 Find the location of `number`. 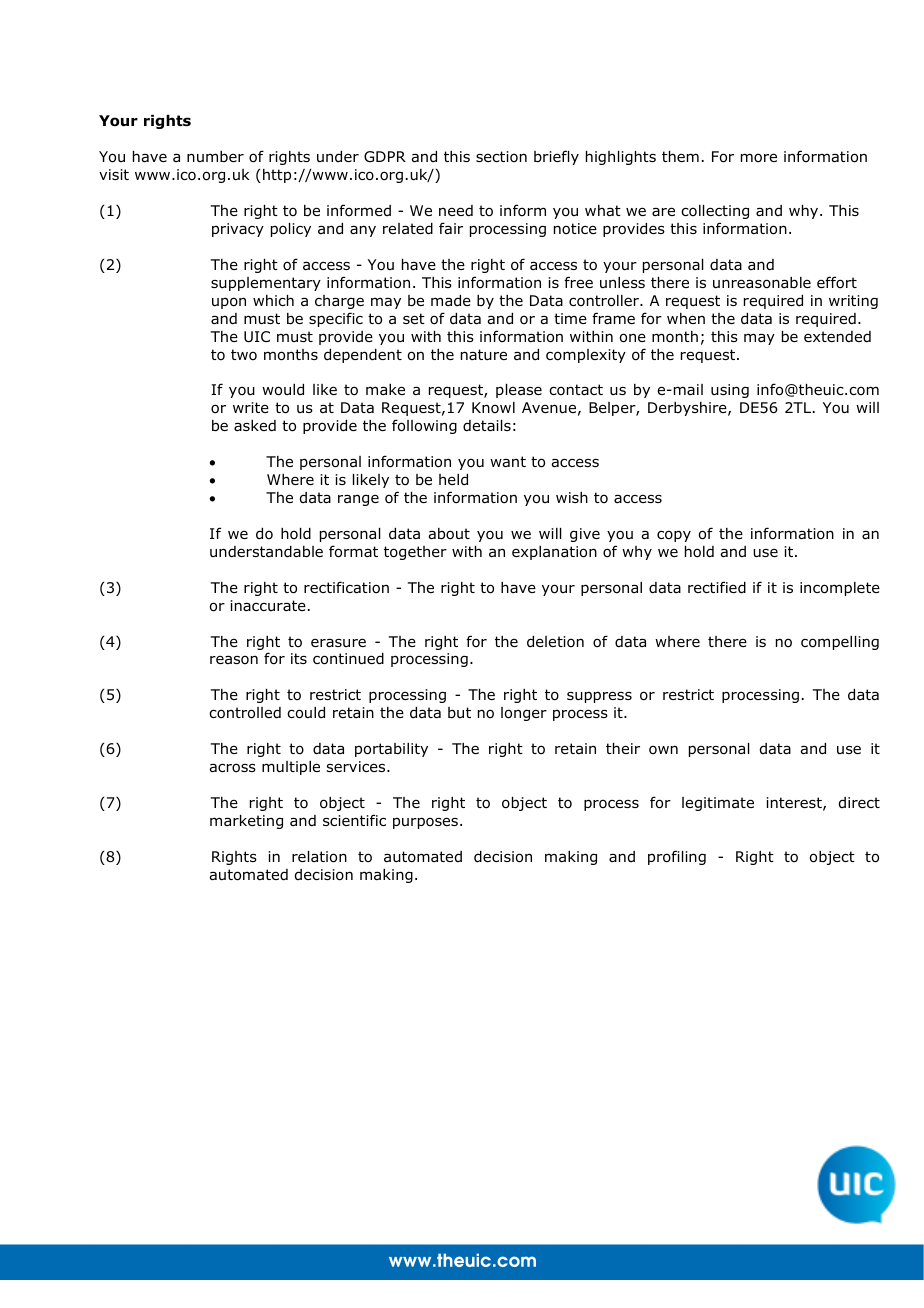

number is located at coordinates (215, 156).
